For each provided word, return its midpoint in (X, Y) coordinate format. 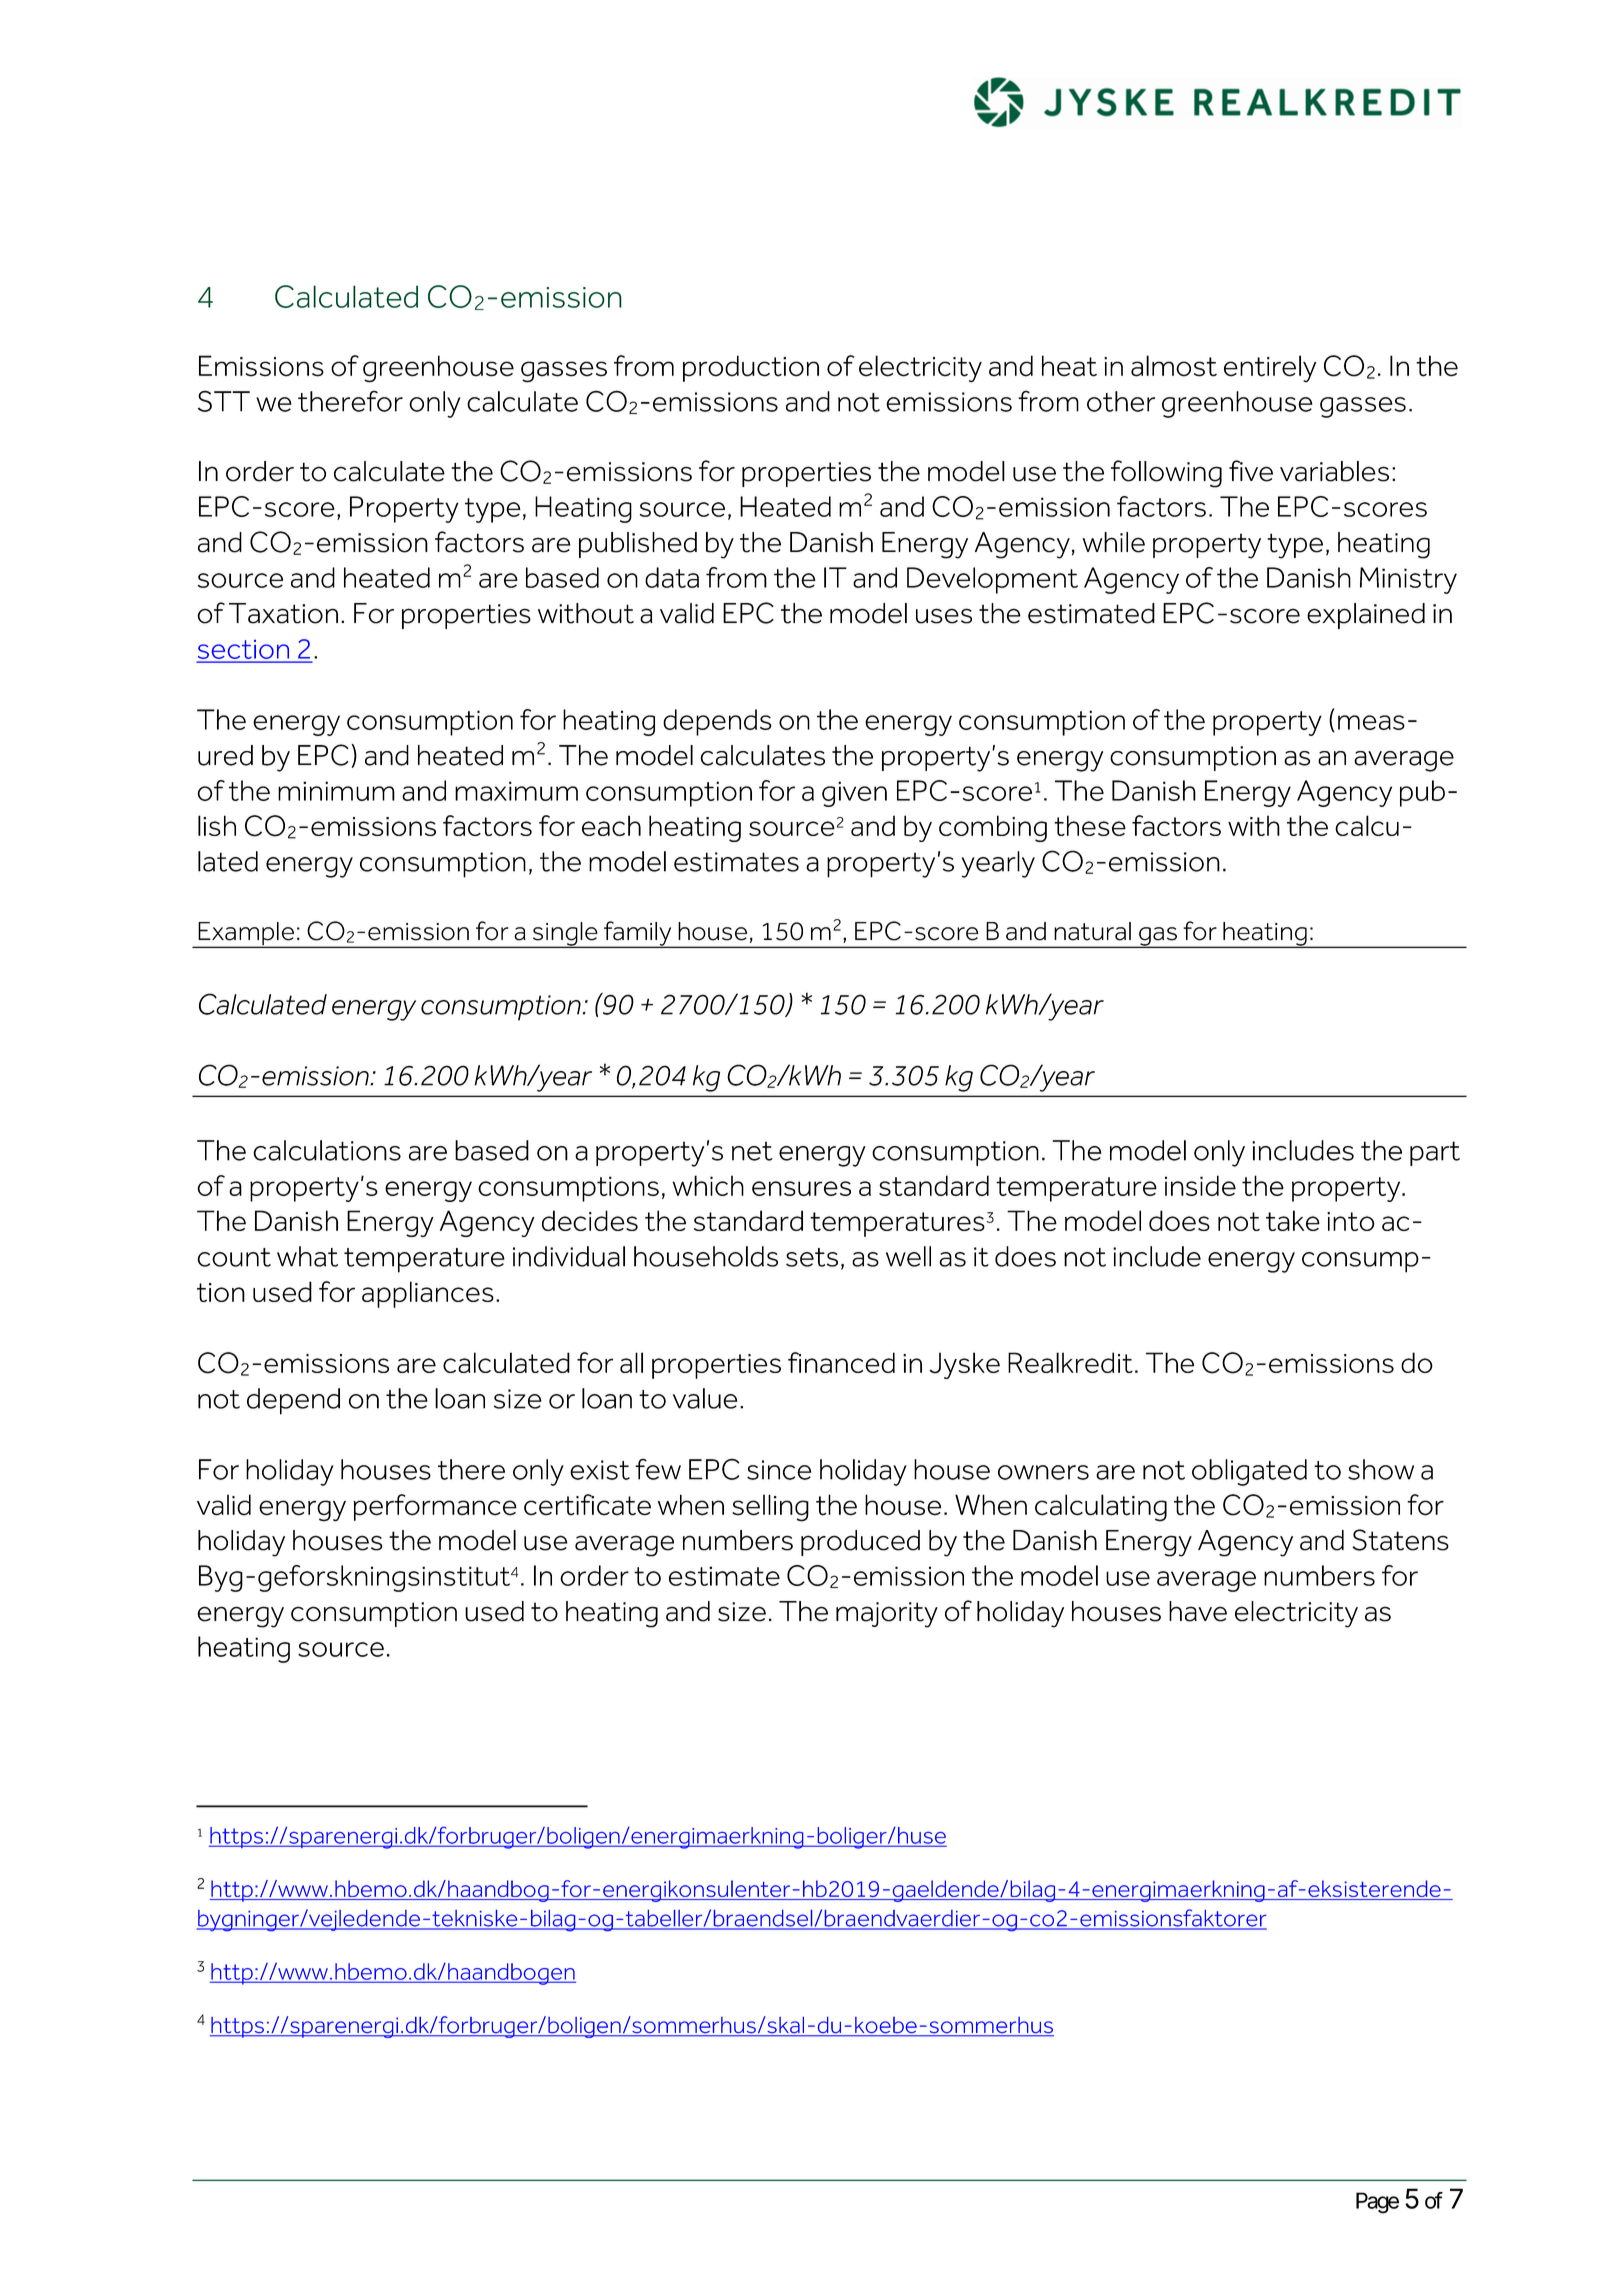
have (1198, 1611)
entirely (1270, 369)
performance (435, 1507)
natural (1092, 931)
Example (246, 935)
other (1121, 401)
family (638, 934)
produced (860, 1543)
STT (224, 401)
